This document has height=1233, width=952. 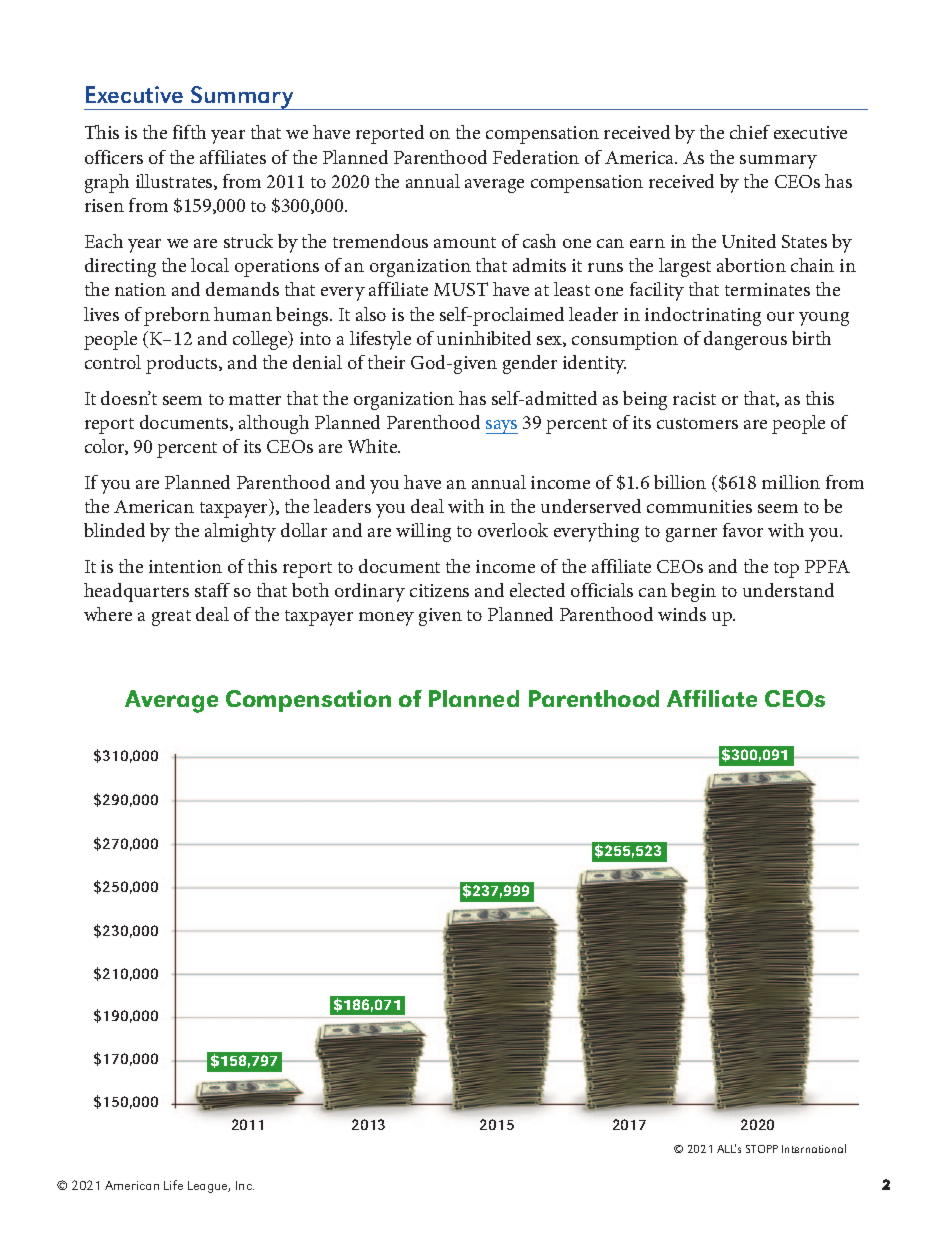 What do you see at coordinates (513, 530) in the document?
I see `overlook` at bounding box center [513, 530].
